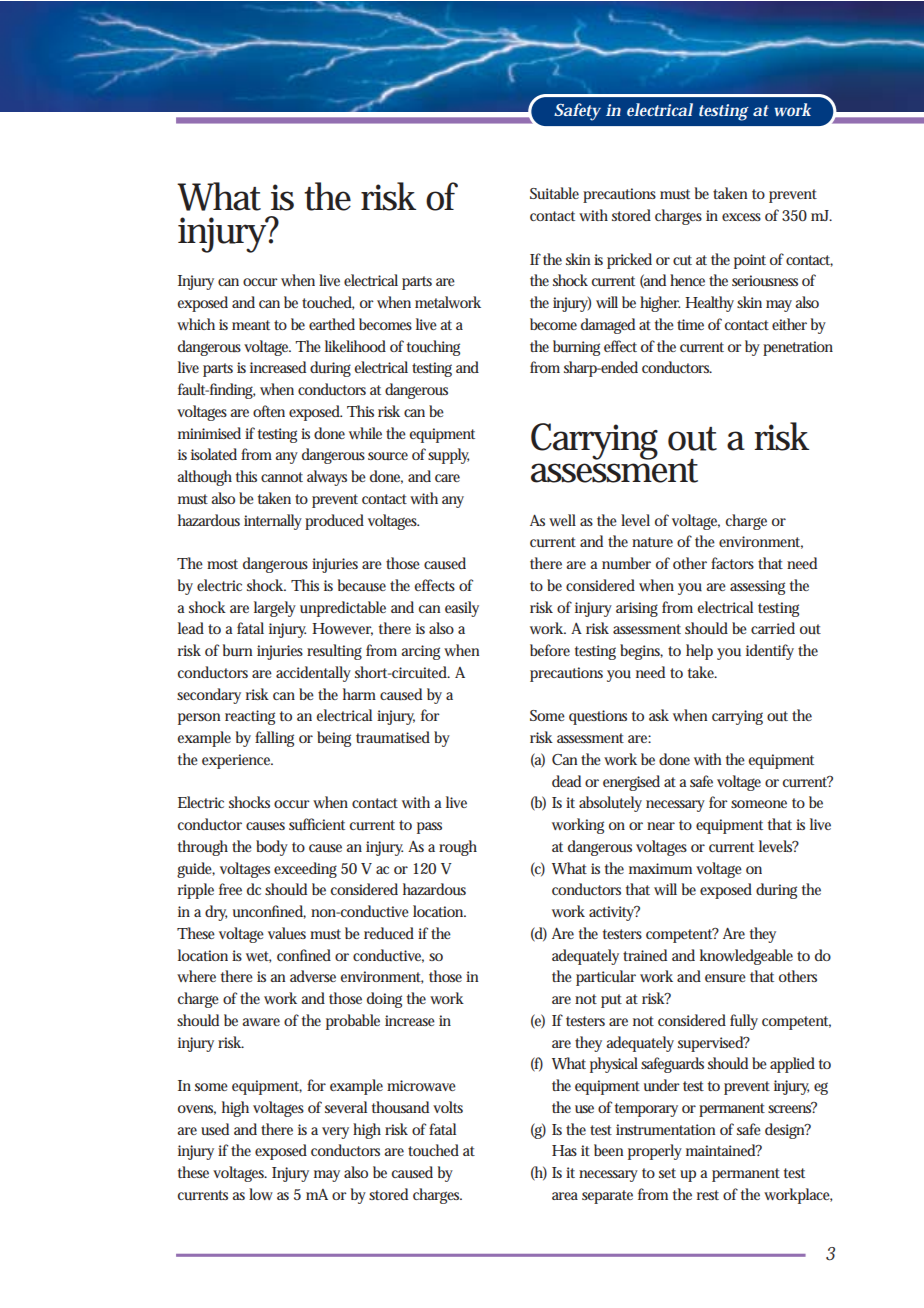 The image size is (924, 1308). I want to click on before, so click(550, 650).
